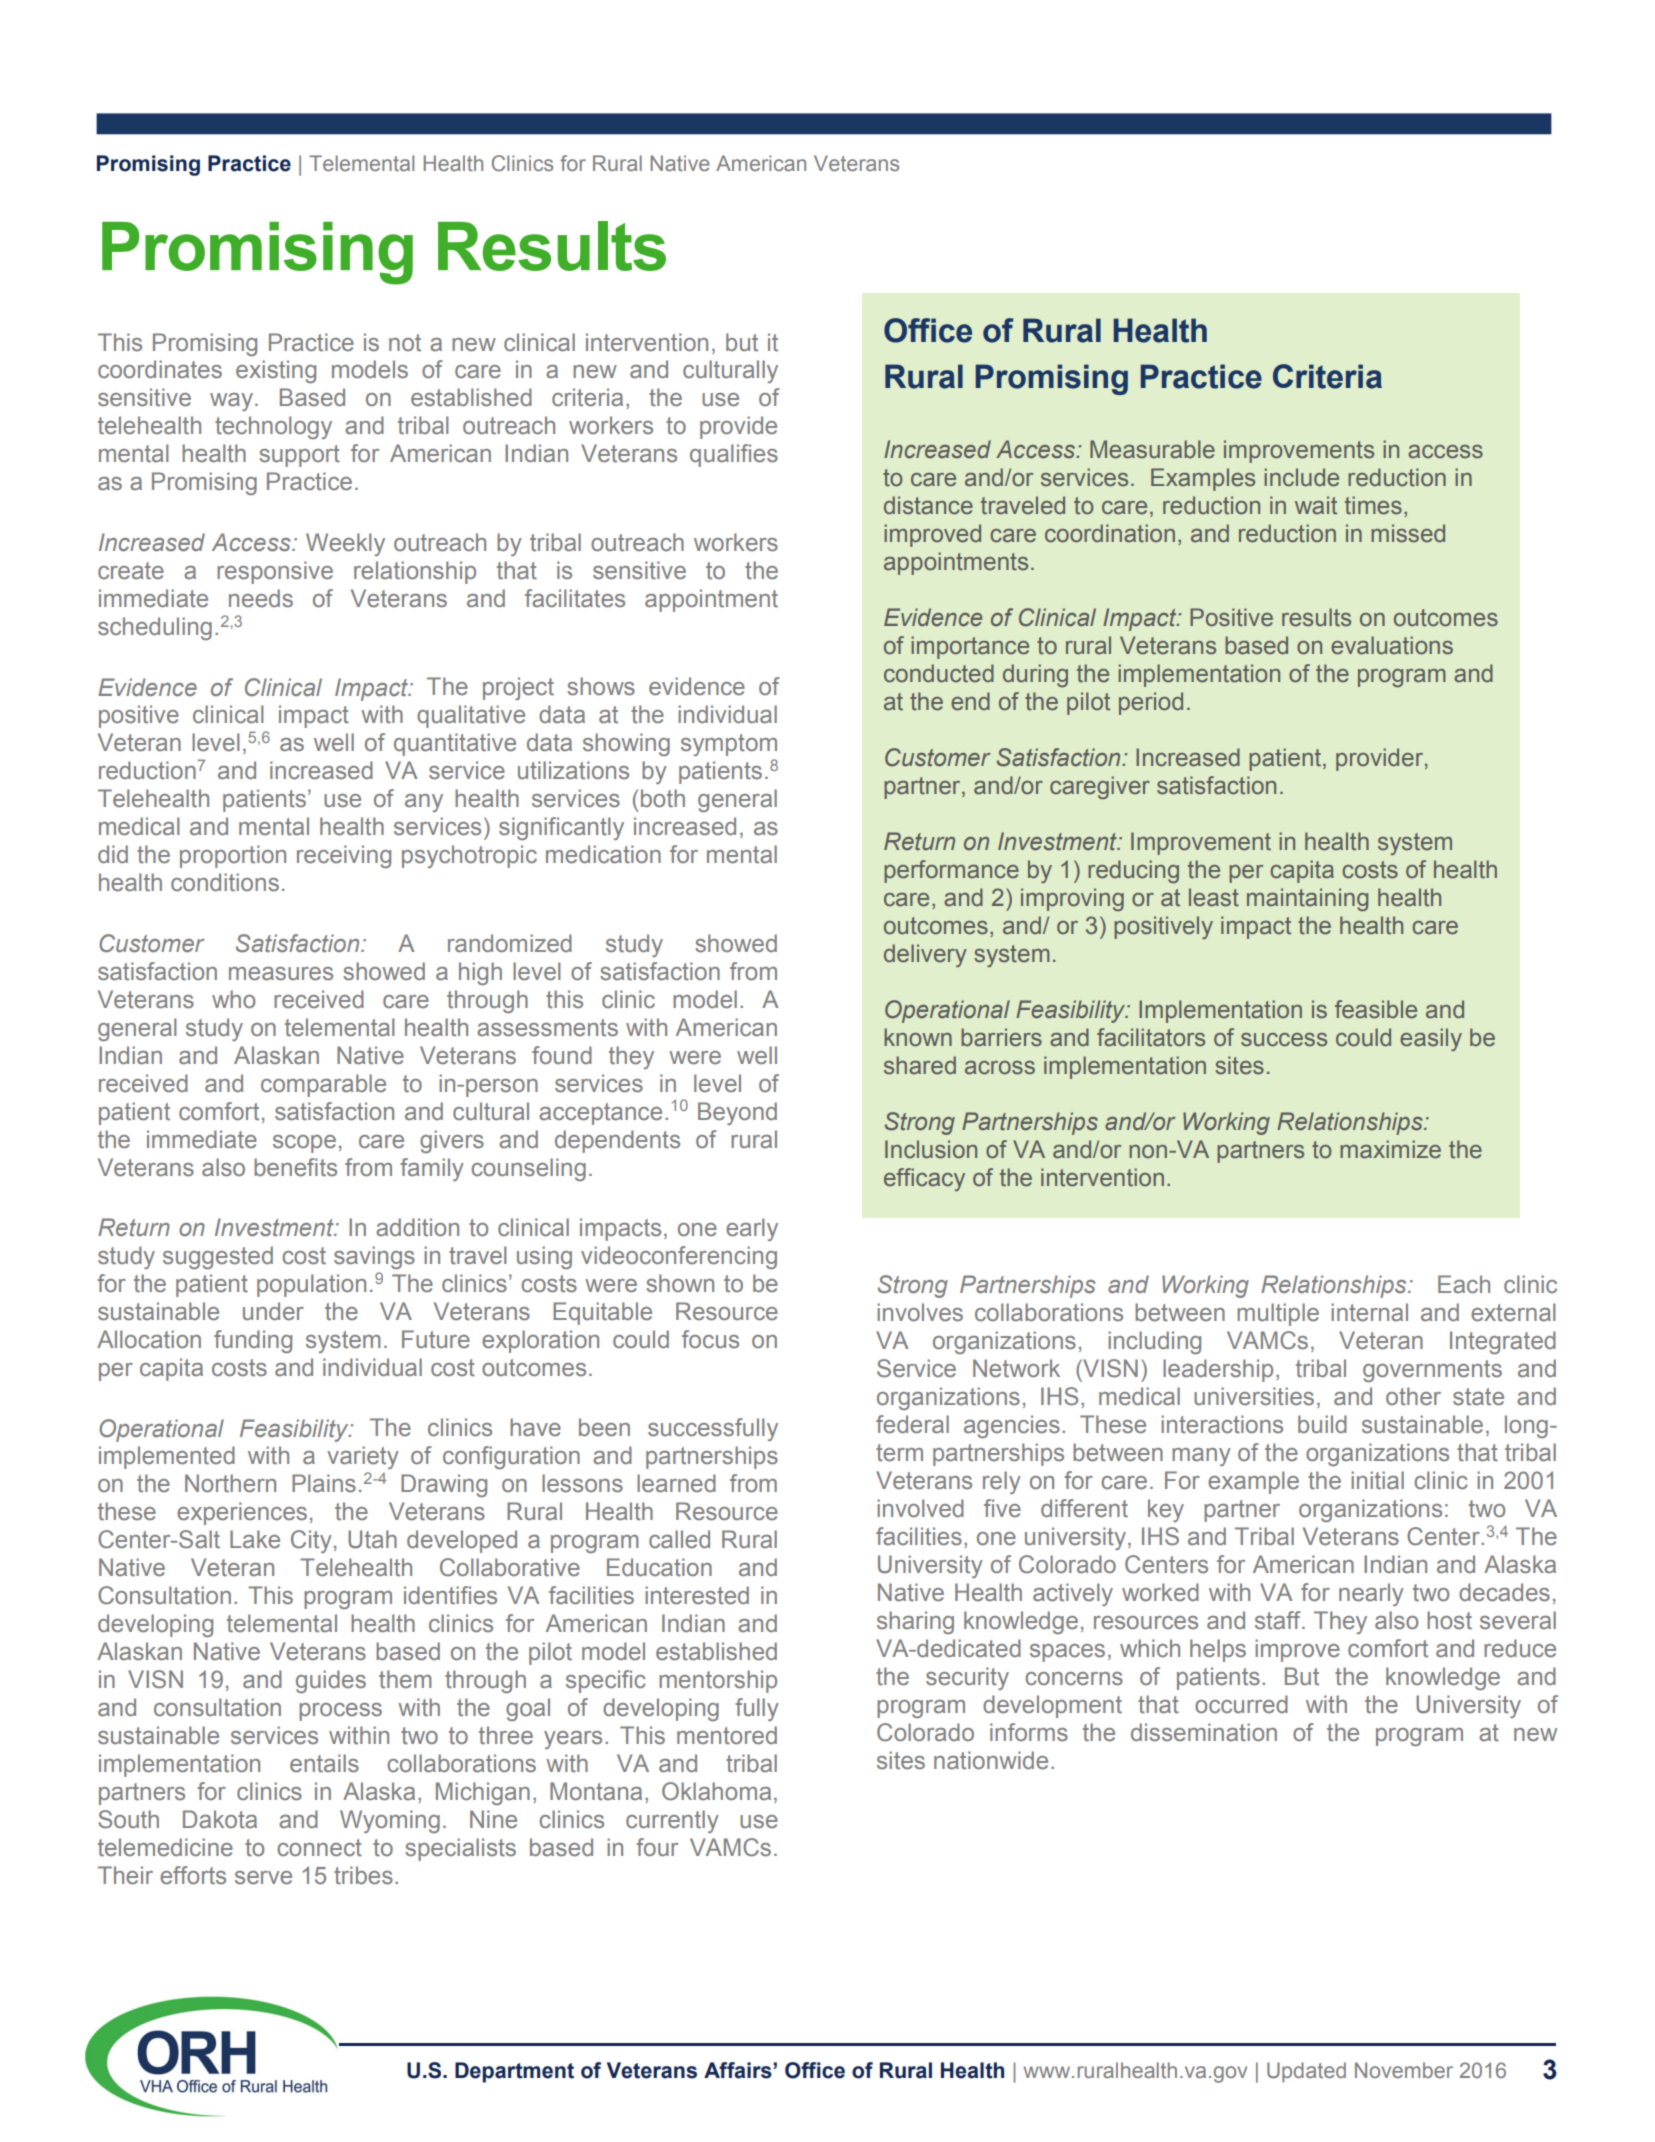  I want to click on involved, so click(920, 1508).
